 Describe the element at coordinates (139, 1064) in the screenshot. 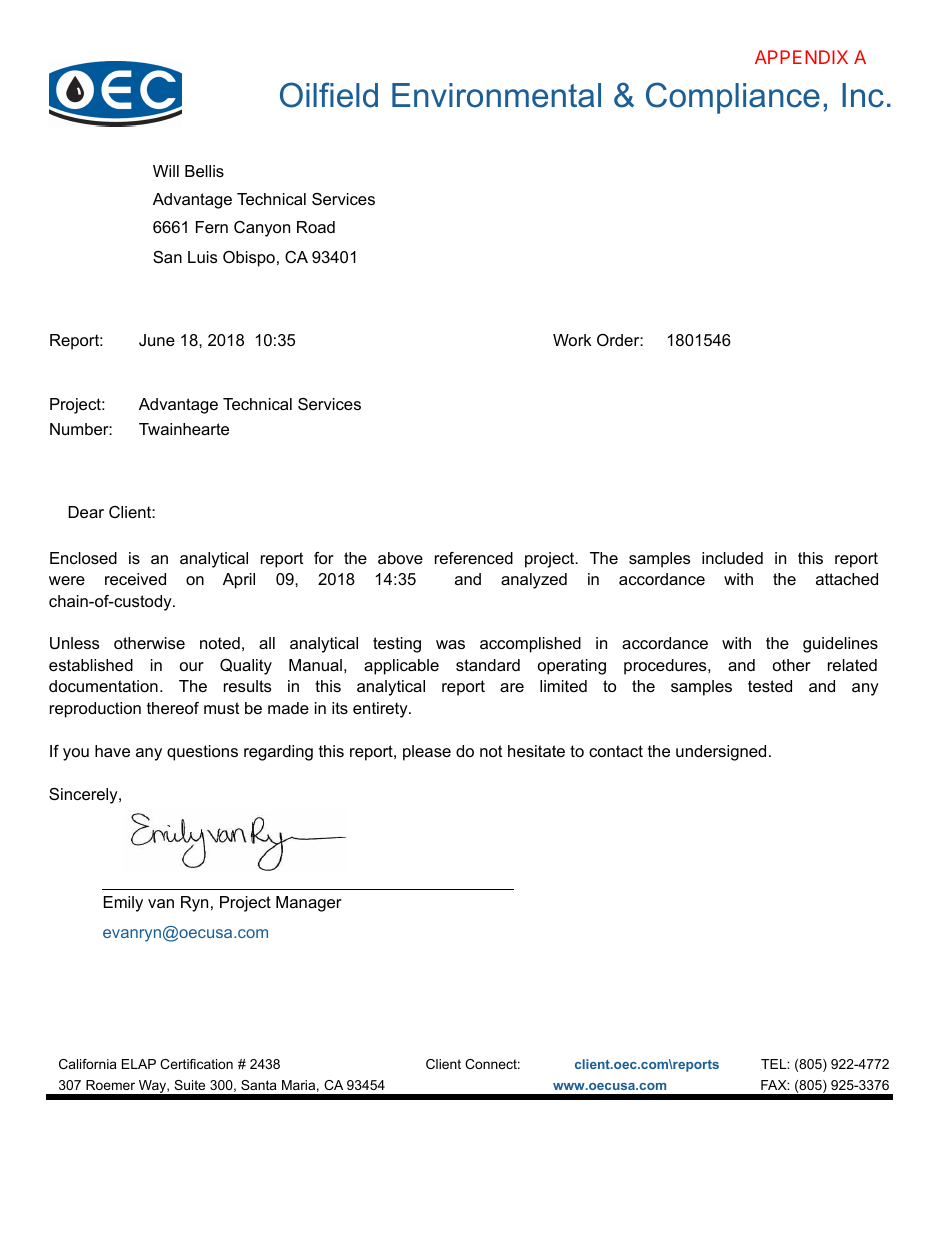

I see `ELAP` at that location.
